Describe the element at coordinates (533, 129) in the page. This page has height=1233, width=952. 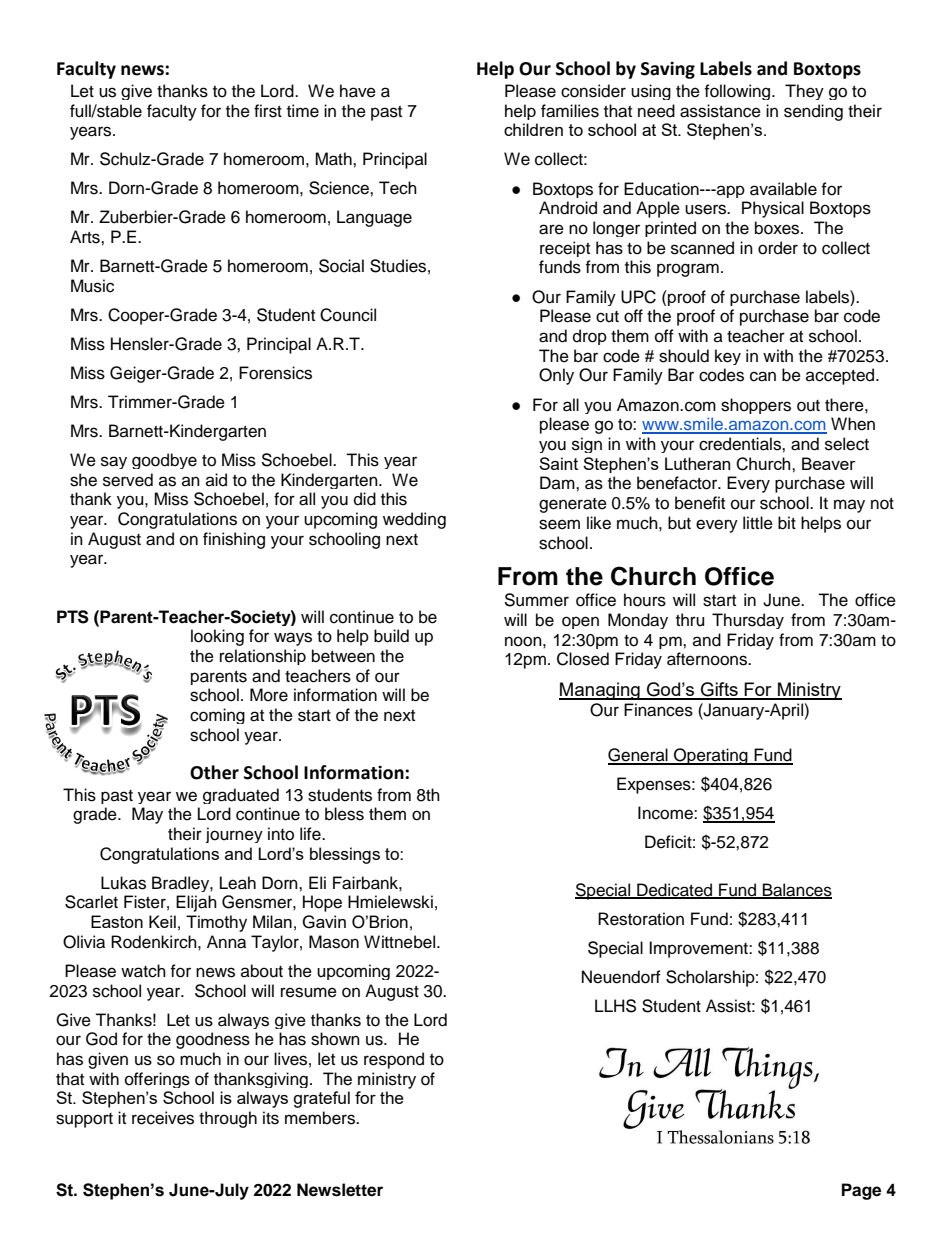
I see `children` at that location.
